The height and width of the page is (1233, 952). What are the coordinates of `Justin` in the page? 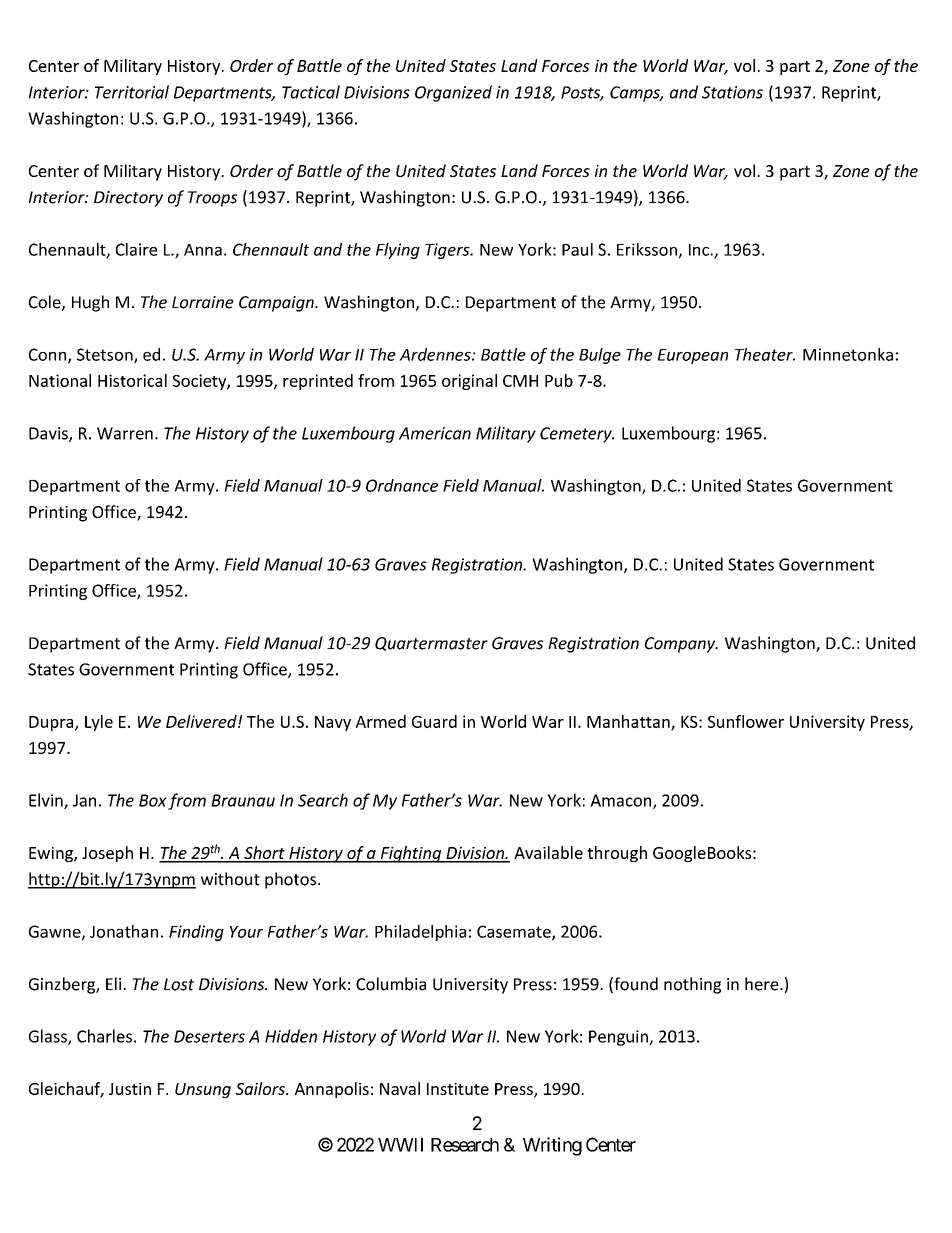 It's located at (130, 1089).
